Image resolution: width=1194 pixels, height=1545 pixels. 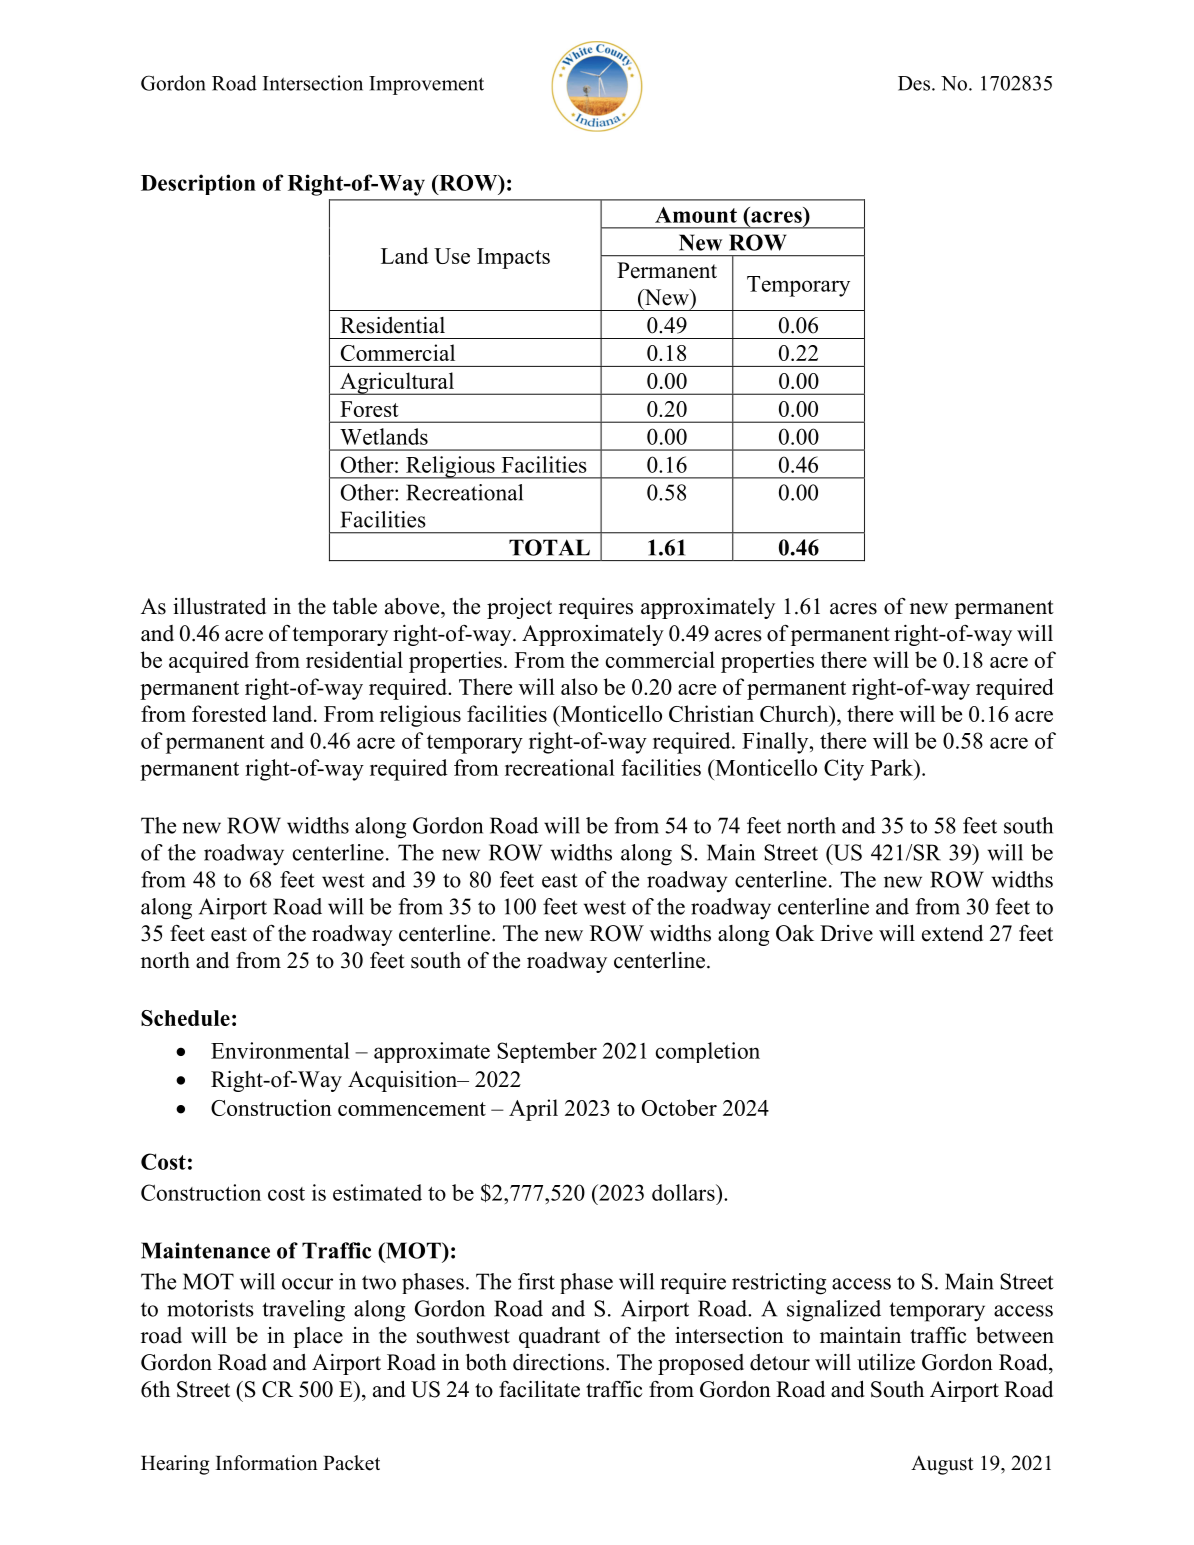 I want to click on Environmental, so click(x=280, y=1050).
